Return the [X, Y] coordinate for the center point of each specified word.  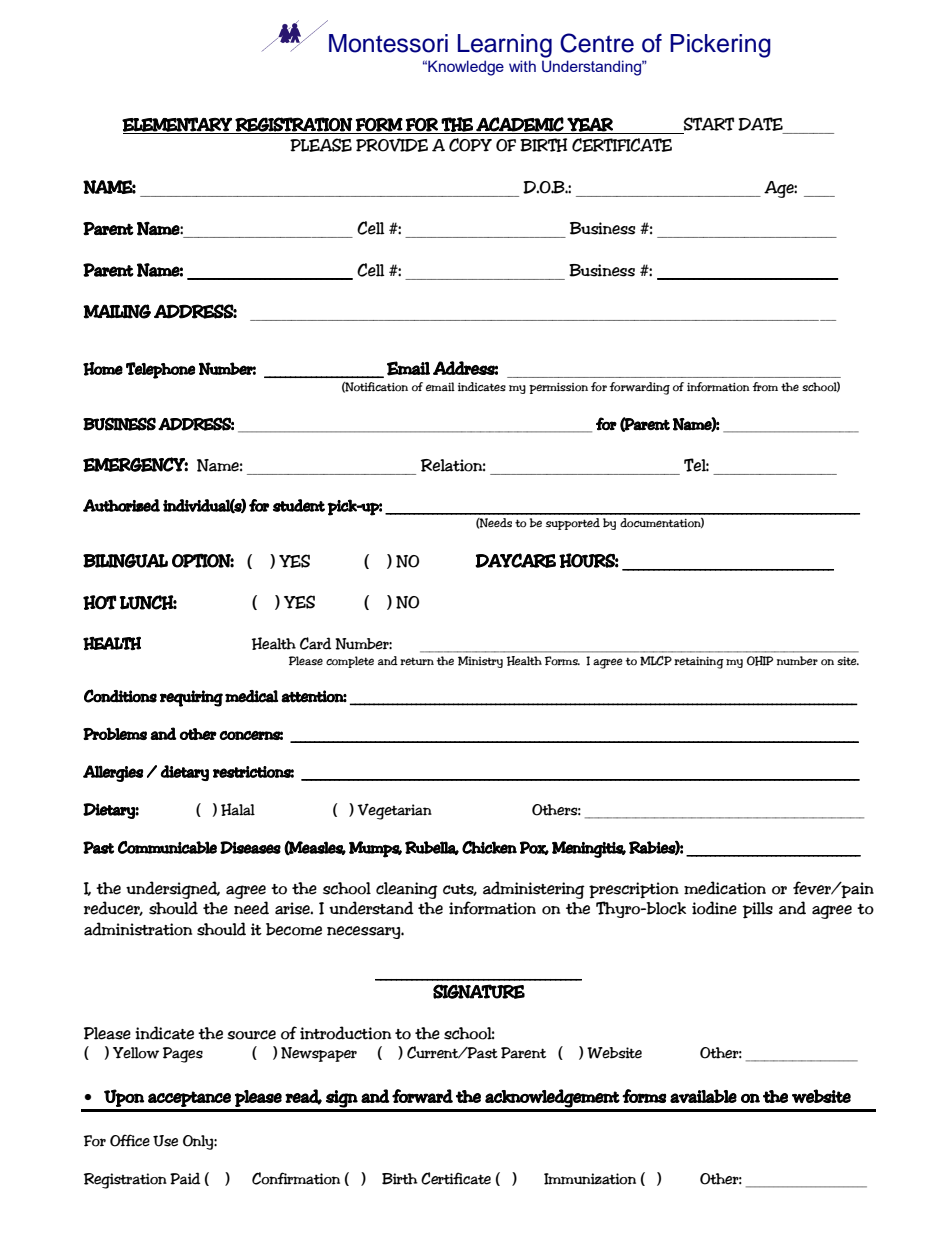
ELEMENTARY [178, 125]
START [708, 125]
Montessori [388, 43]
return [417, 661]
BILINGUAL [125, 561]
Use [165, 1141]
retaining [699, 663]
